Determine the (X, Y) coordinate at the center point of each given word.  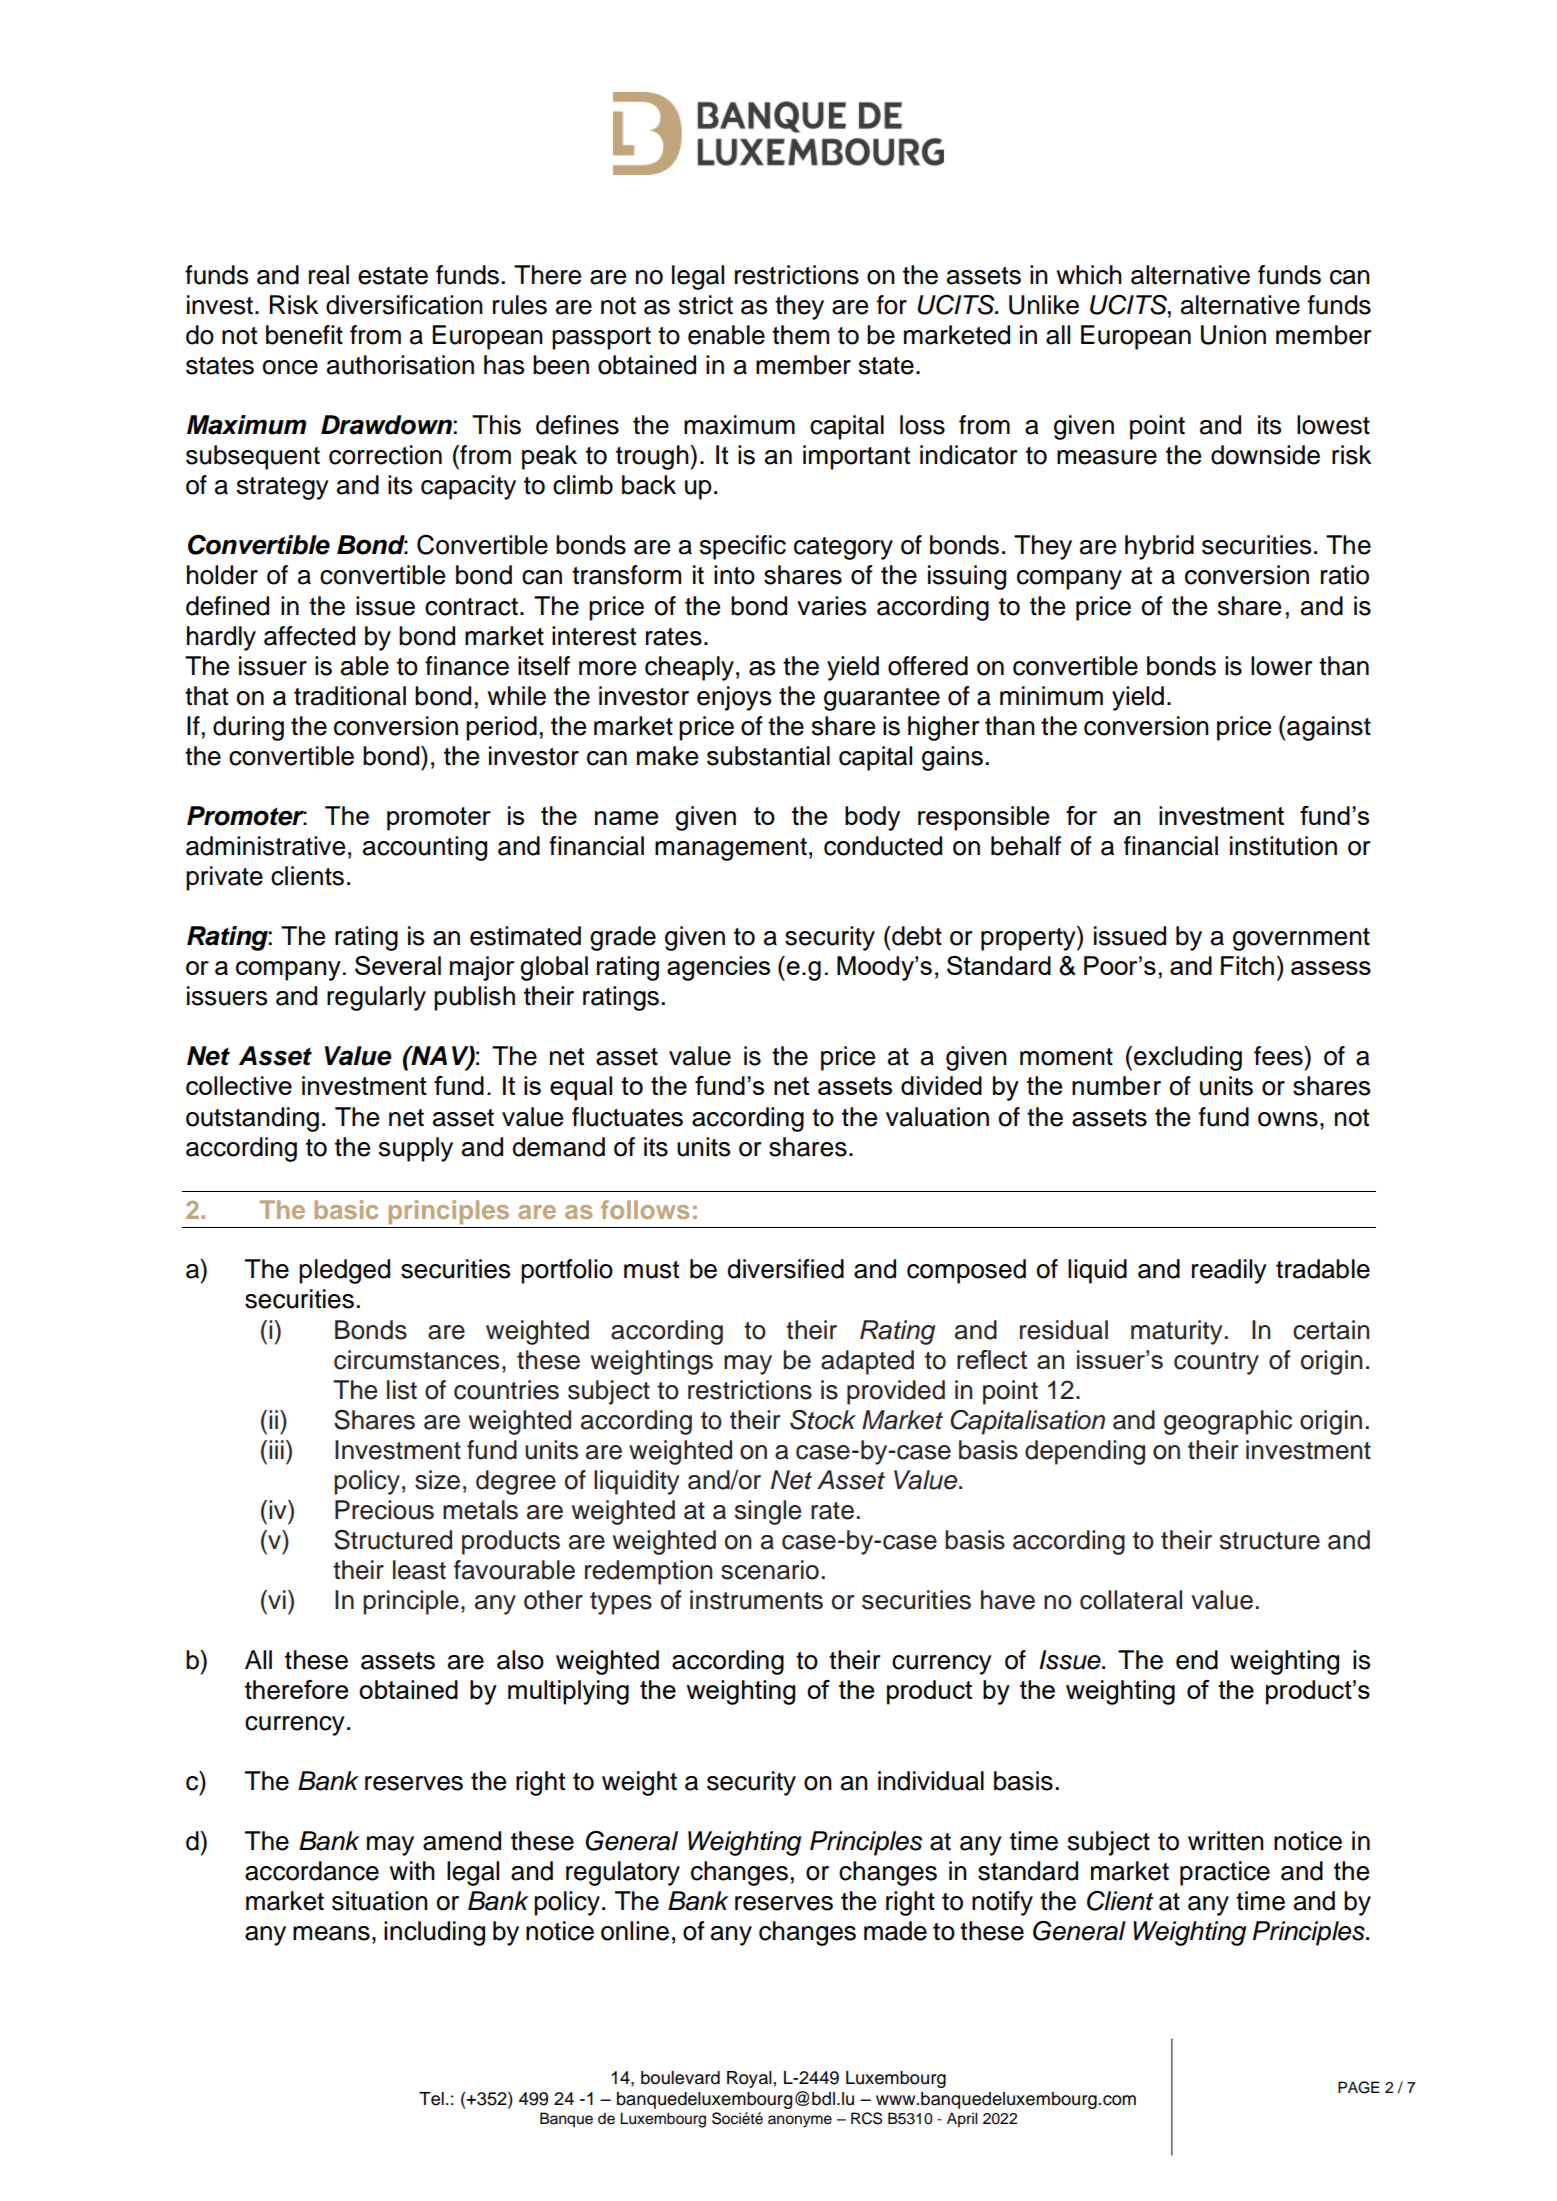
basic (346, 1209)
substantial (768, 756)
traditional (350, 696)
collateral (1131, 1600)
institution (1283, 846)
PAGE (1359, 2087)
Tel (431, 2099)
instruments (756, 1600)
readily (1229, 1271)
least (419, 1570)
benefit (304, 335)
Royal (749, 2079)
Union (1233, 335)
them (800, 335)
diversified (785, 1269)
